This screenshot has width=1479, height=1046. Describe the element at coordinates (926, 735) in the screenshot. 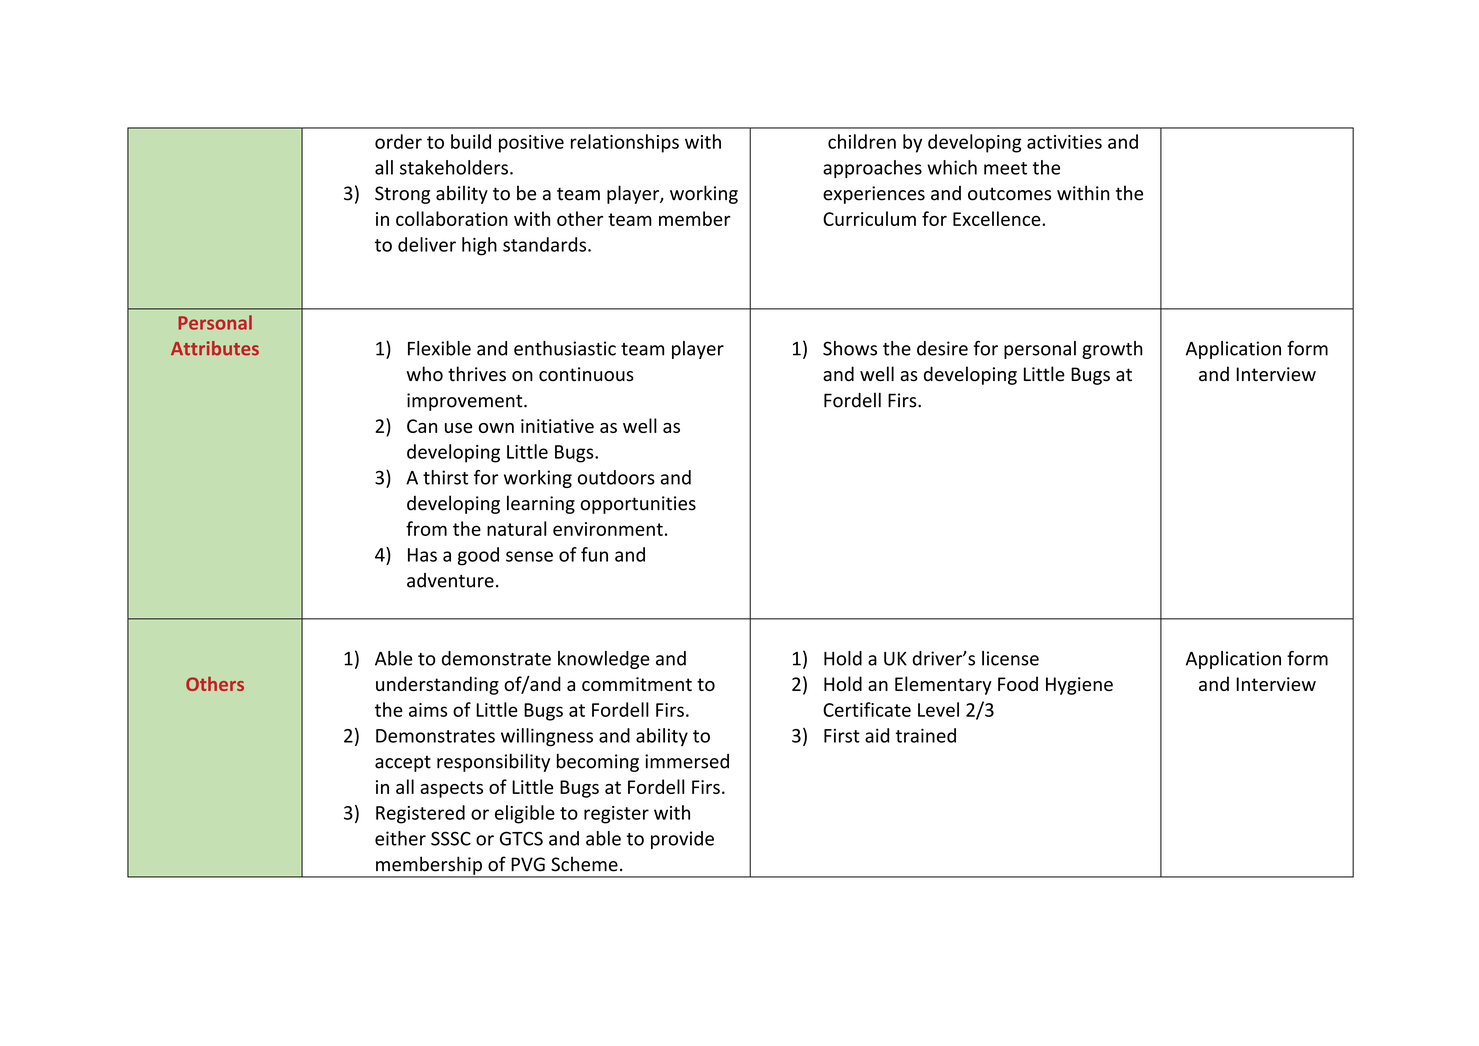

I see `trained` at that location.
